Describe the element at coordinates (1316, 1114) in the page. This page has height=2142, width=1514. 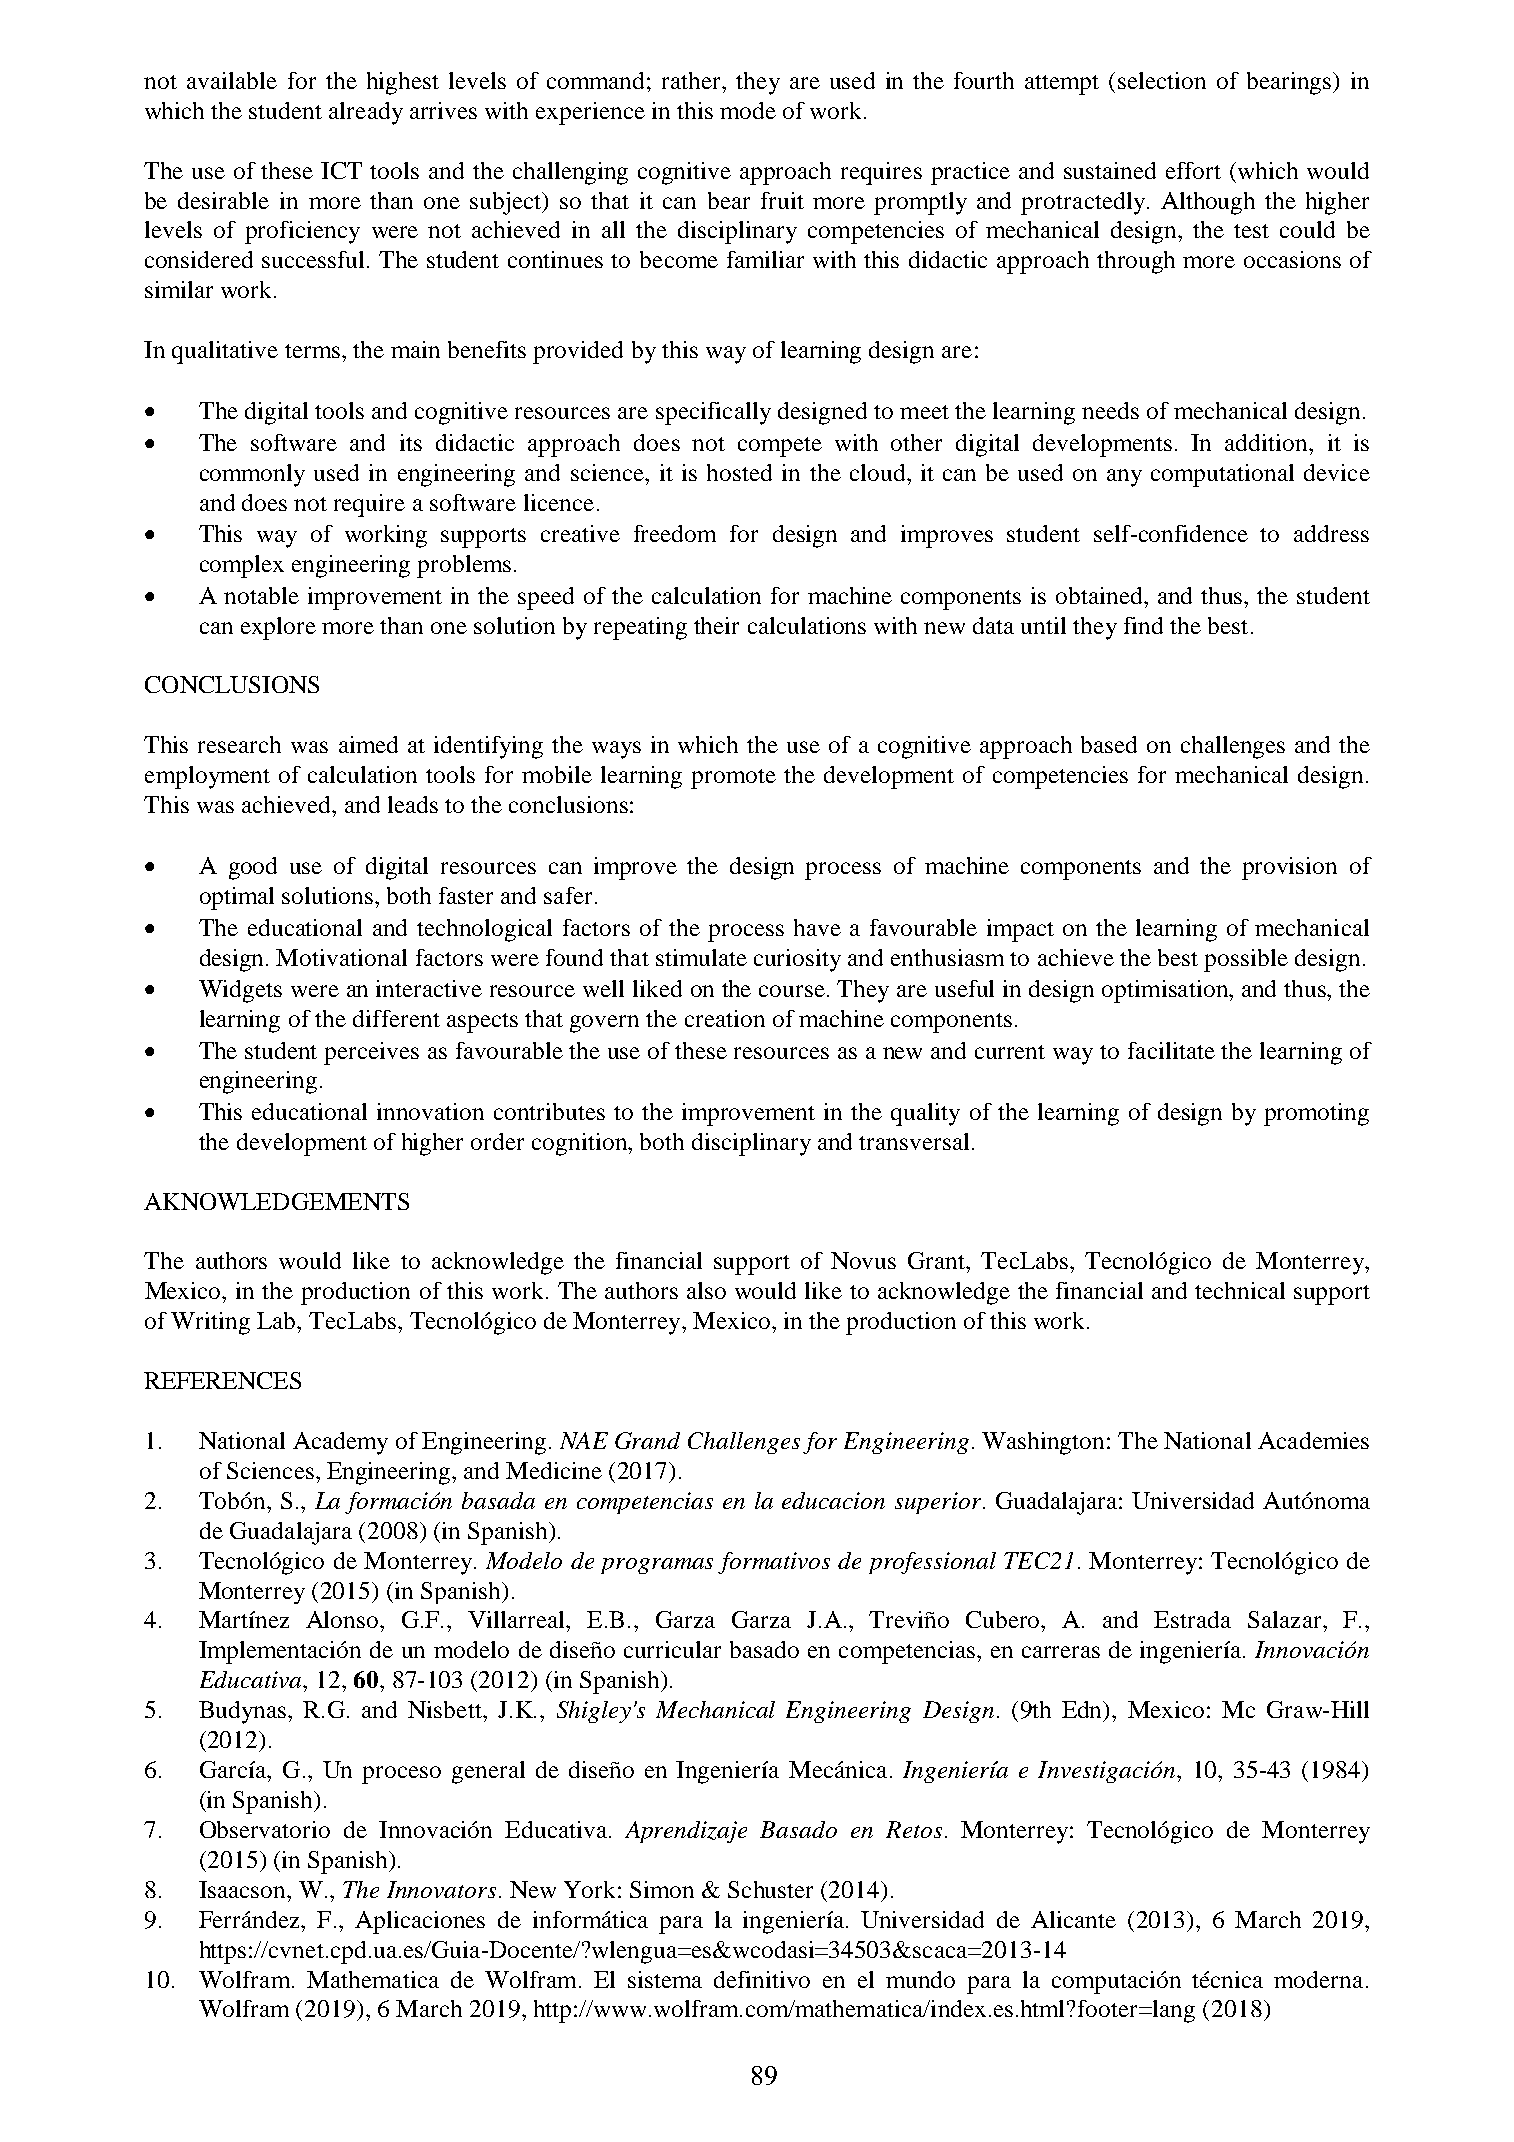
I see `promoting` at that location.
